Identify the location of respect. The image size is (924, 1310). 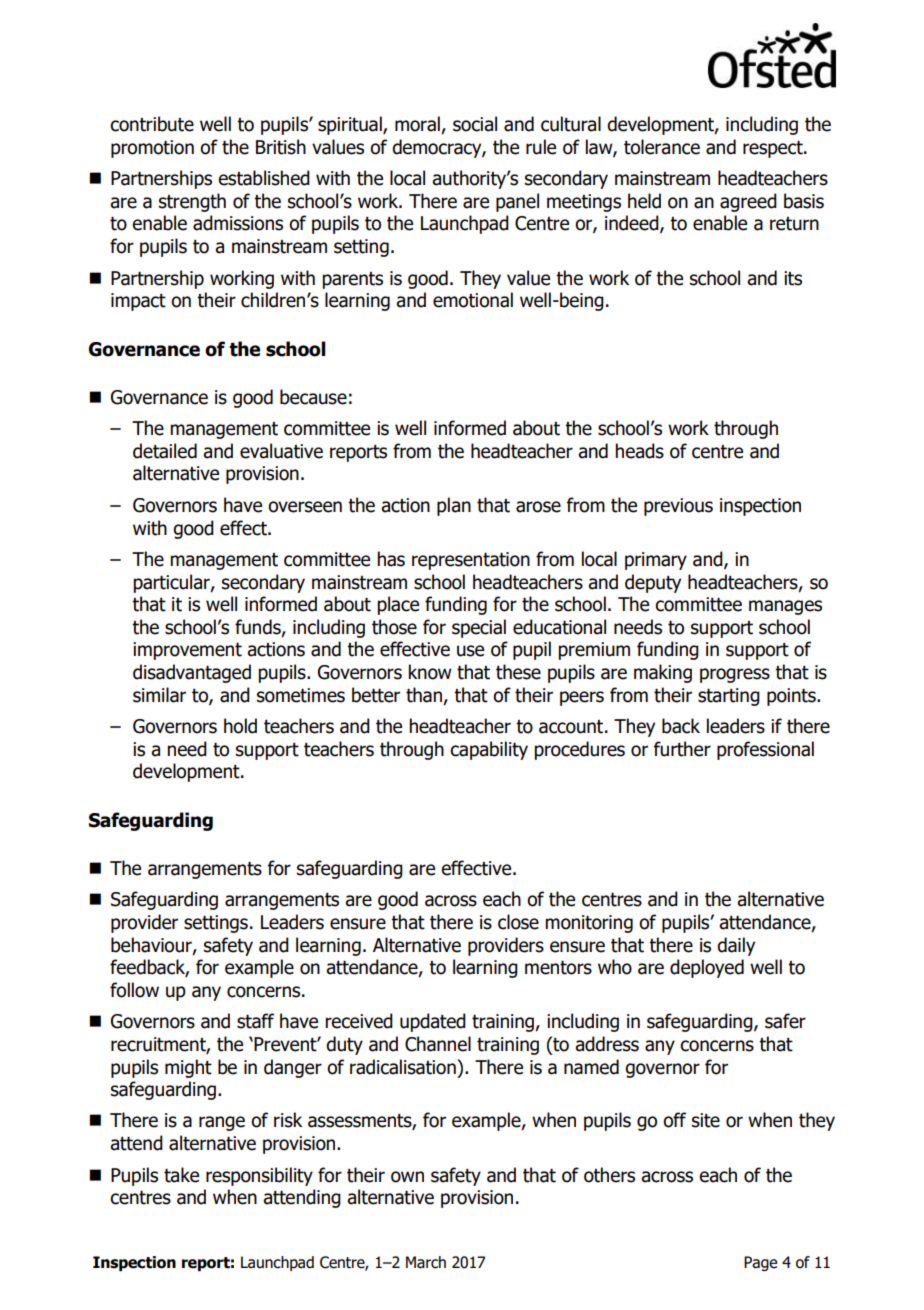
(774, 149).
